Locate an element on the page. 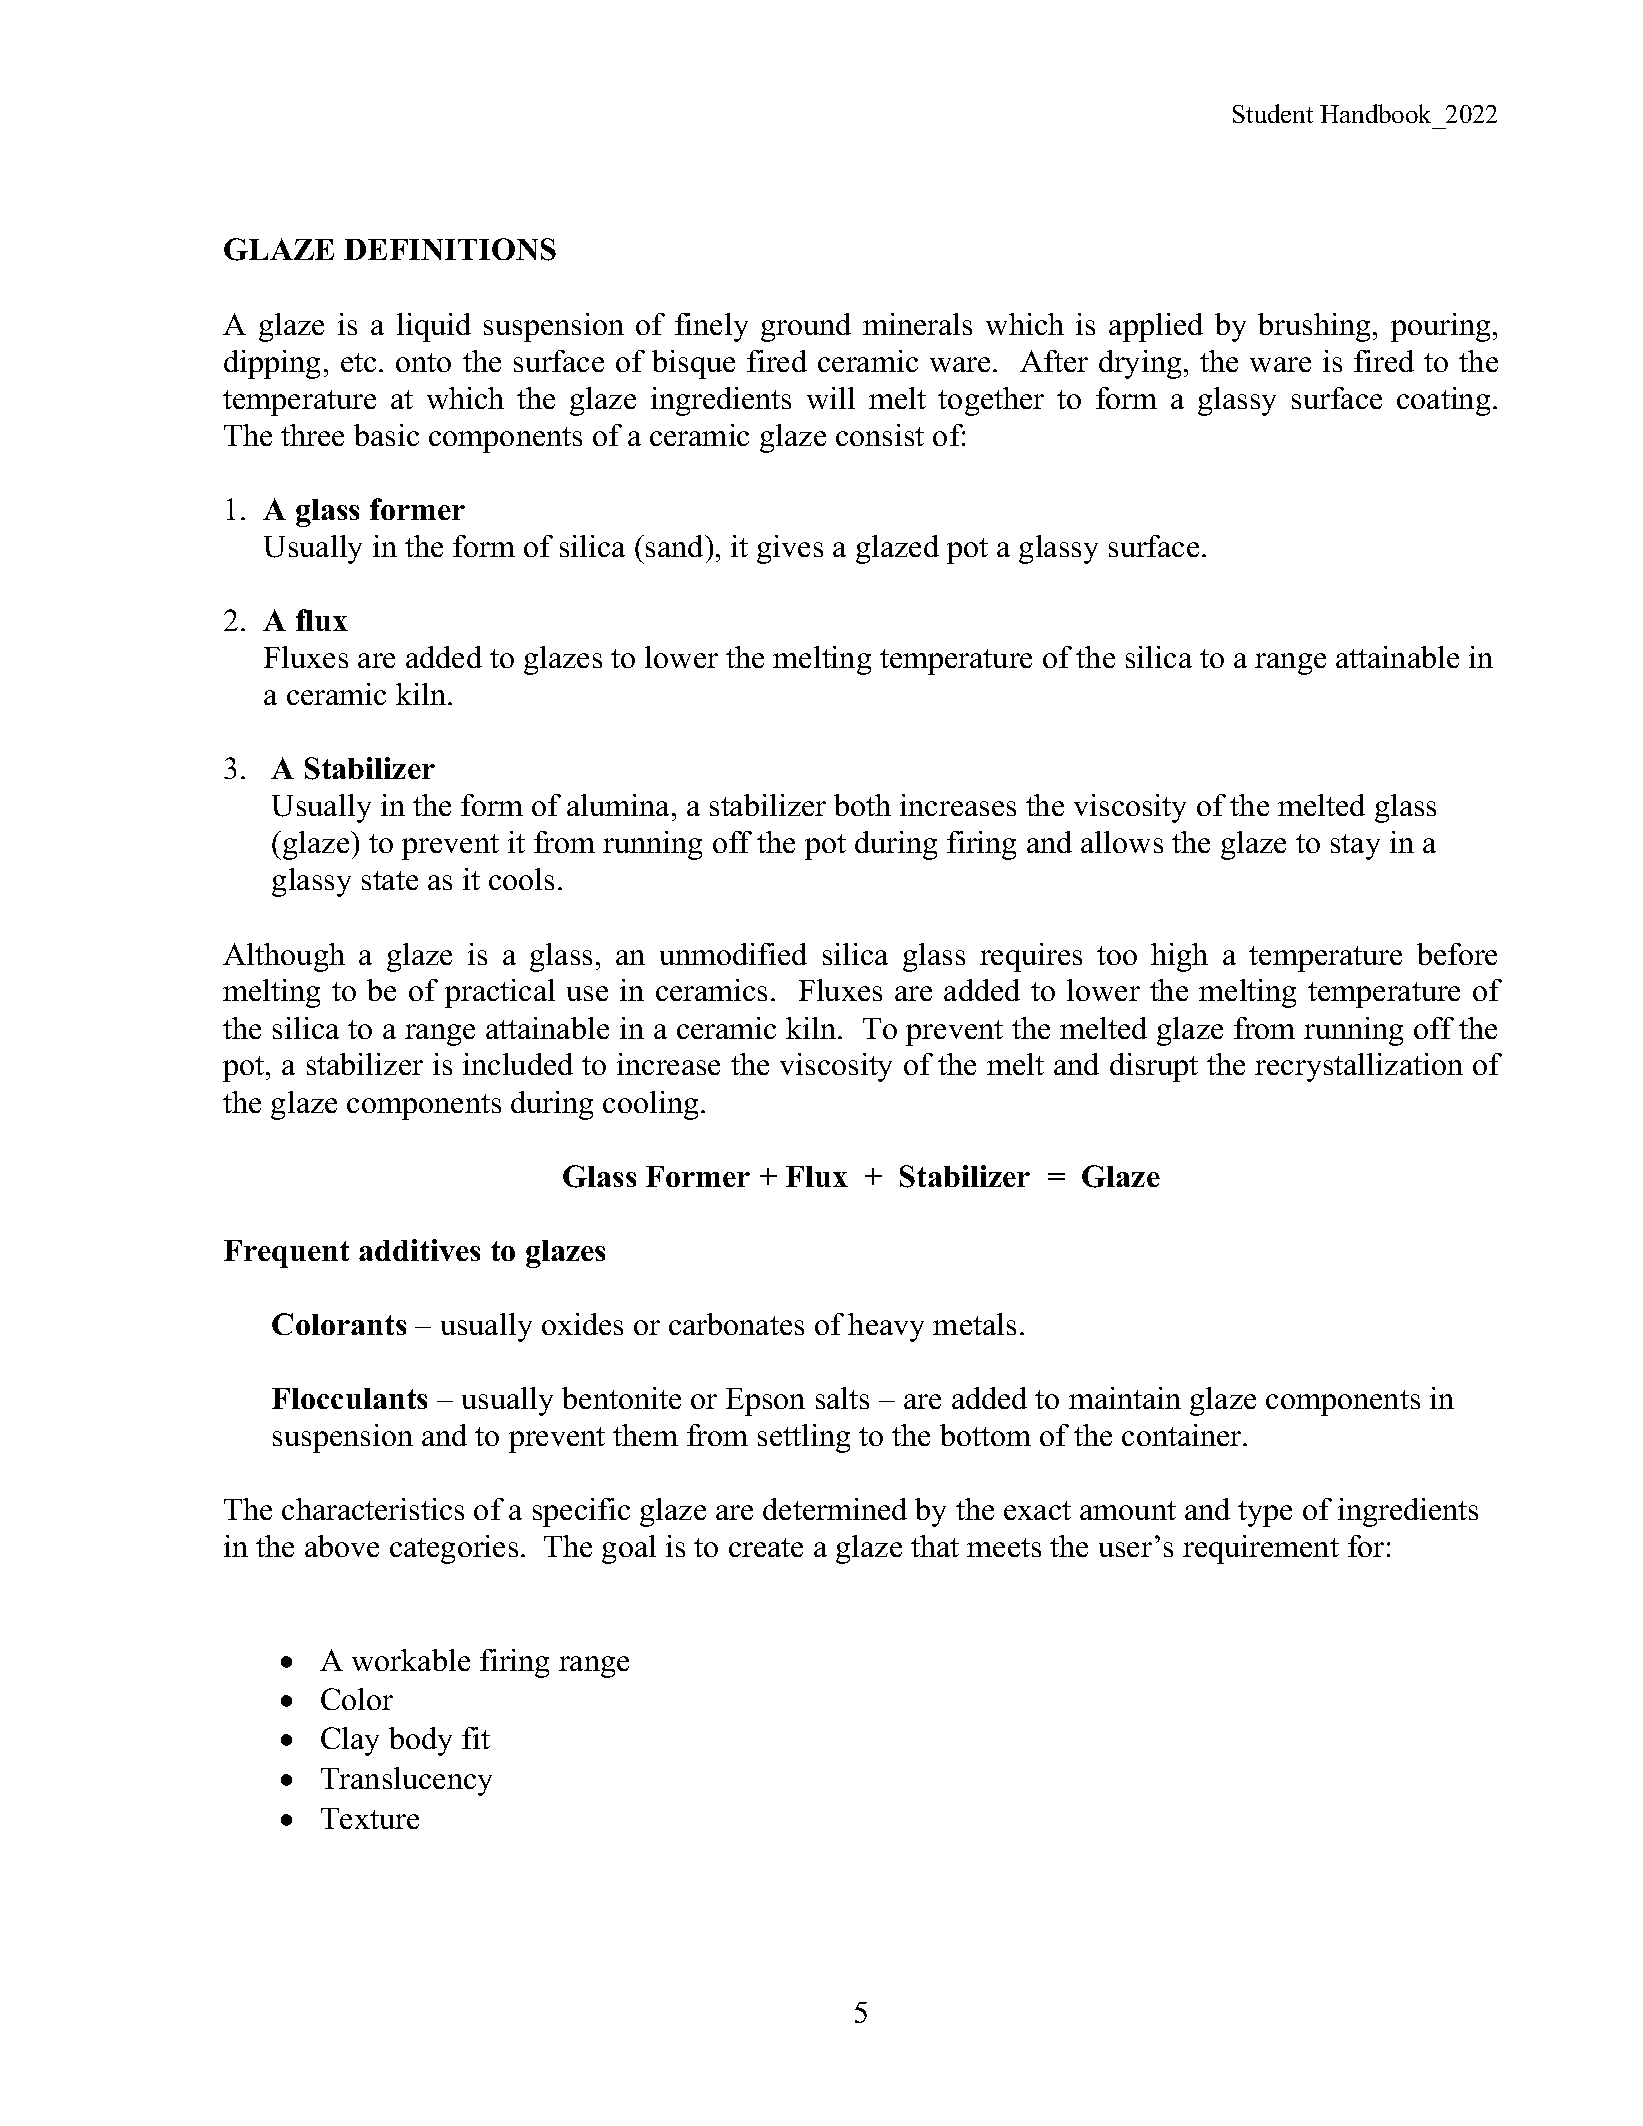  both is located at coordinates (862, 805).
